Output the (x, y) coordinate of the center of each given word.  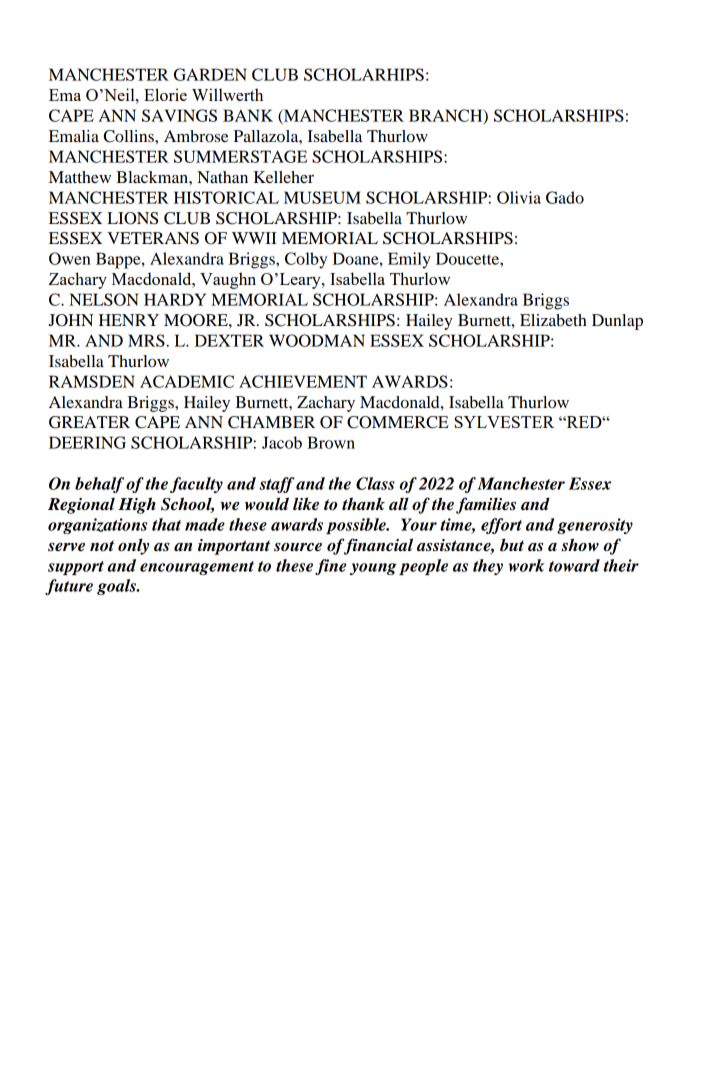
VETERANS (153, 238)
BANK (248, 115)
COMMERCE (398, 422)
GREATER (89, 422)
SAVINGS (179, 115)
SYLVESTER (504, 422)
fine (330, 567)
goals (117, 587)
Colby (306, 260)
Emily (409, 260)
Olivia (519, 197)
